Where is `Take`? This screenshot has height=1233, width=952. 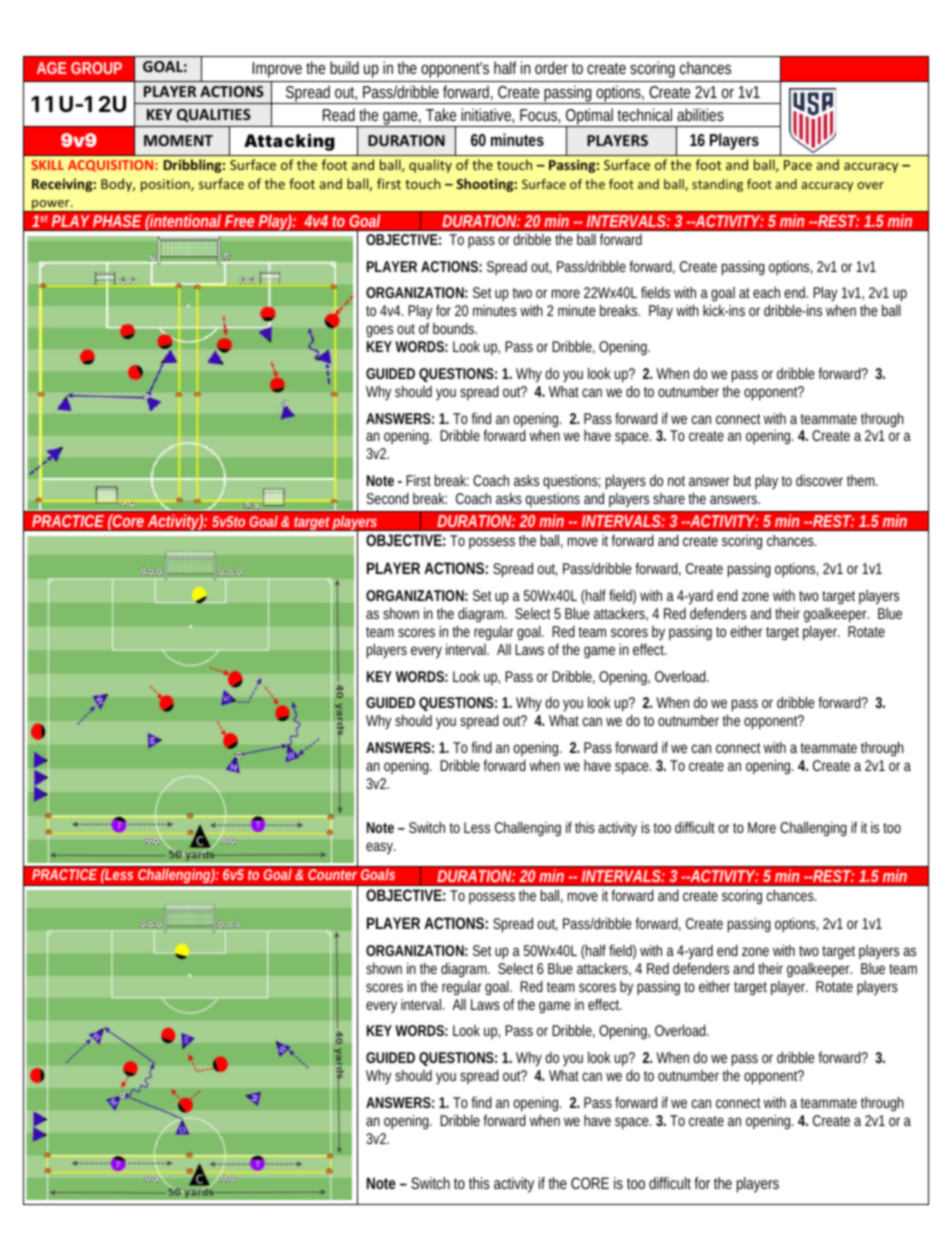 Take is located at coordinates (441, 114).
